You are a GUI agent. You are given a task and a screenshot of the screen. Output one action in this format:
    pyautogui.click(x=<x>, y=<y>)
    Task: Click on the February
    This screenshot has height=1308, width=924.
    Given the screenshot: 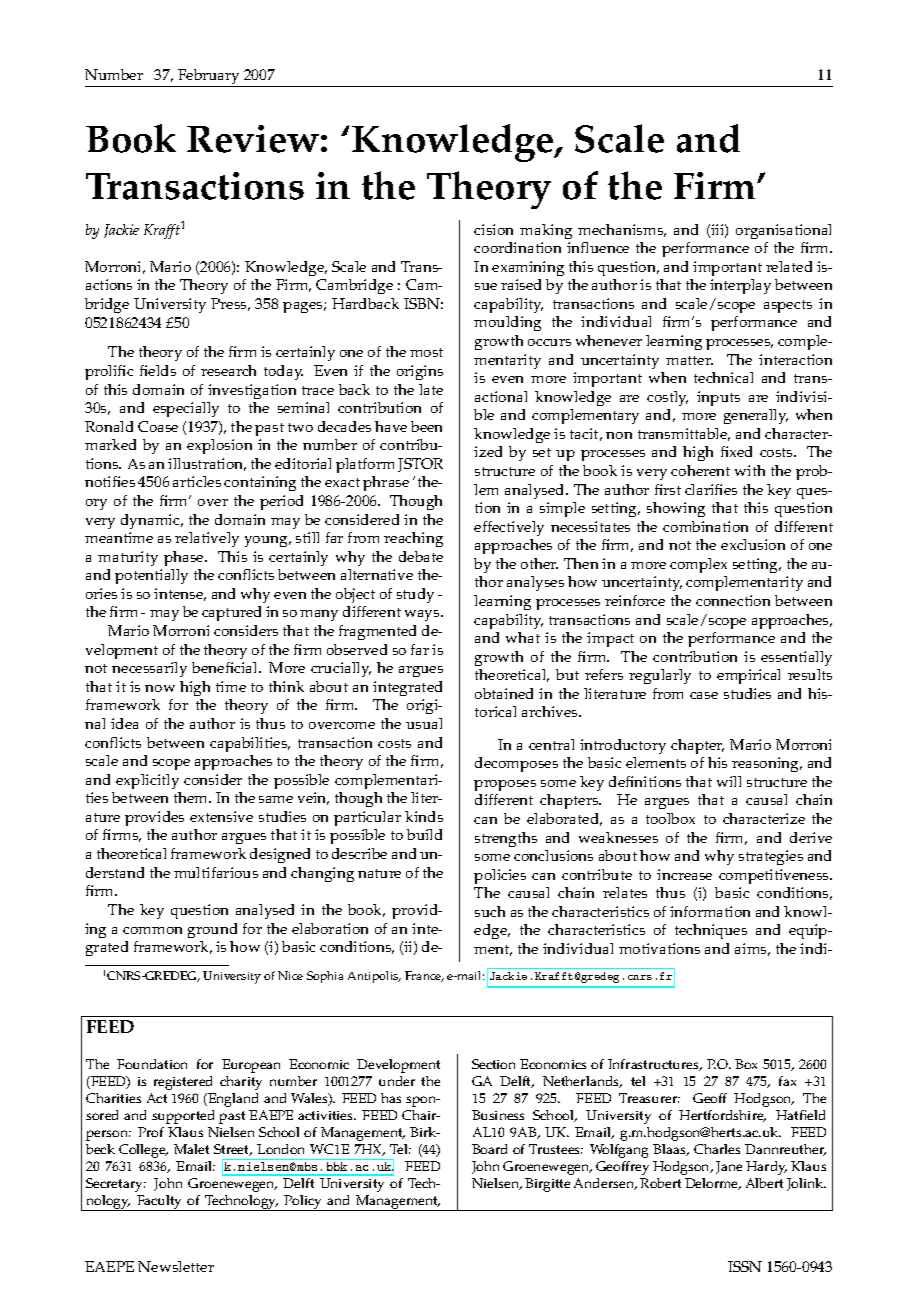 What is the action you would take?
    pyautogui.click(x=209, y=78)
